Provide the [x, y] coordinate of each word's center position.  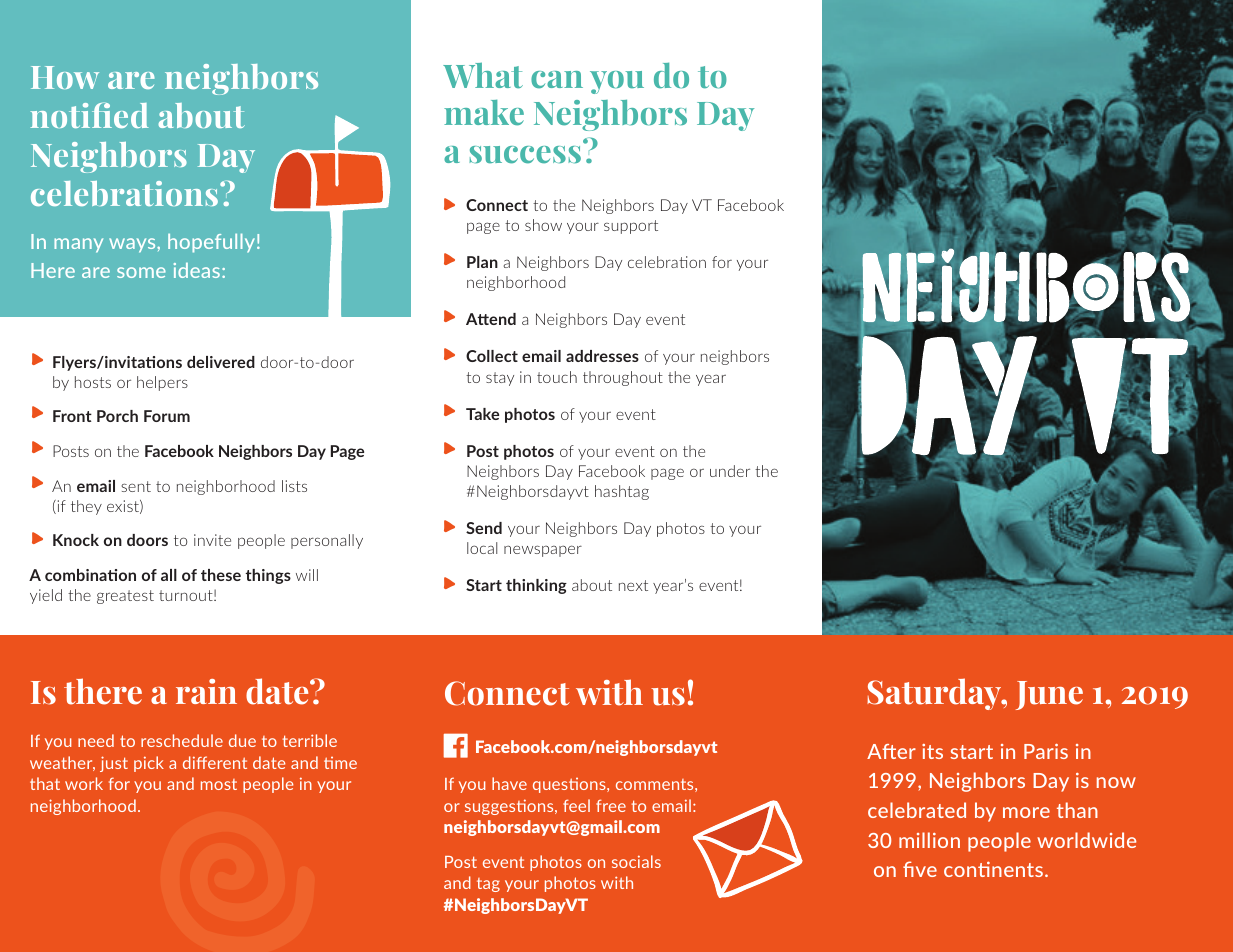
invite [212, 540]
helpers [162, 383]
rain [206, 691]
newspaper [543, 551]
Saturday [935, 694]
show [543, 225]
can [557, 80]
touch [557, 377]
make [484, 112]
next [633, 585]
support [631, 227]
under [730, 471]
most [219, 784]
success [525, 155]
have [509, 783]
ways [133, 245]
